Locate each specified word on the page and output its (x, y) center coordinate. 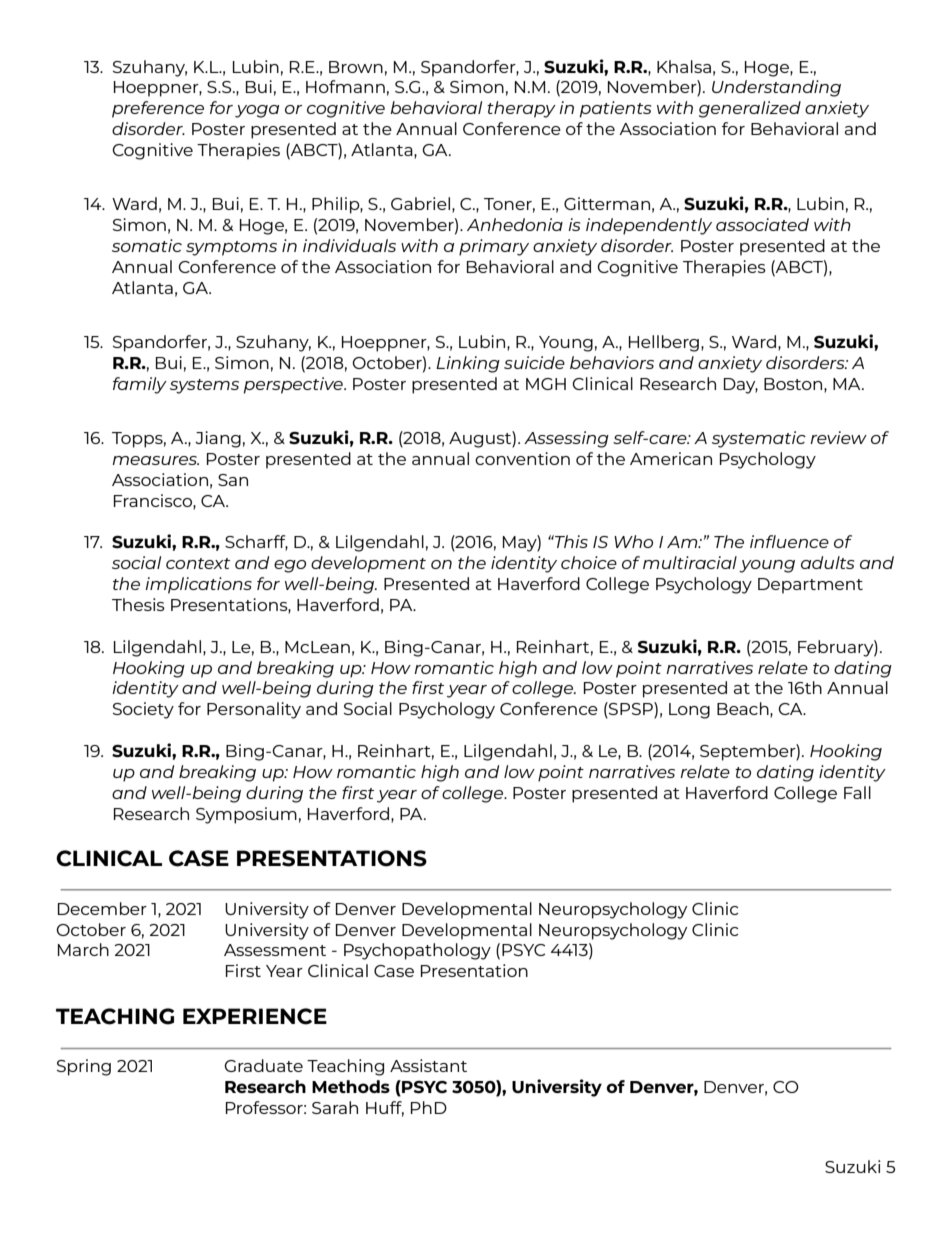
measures (155, 460)
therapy (521, 109)
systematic (759, 439)
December (102, 908)
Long (689, 711)
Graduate (263, 1065)
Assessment (275, 950)
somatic (147, 245)
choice (589, 562)
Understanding (776, 88)
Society (143, 710)
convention (522, 458)
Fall (857, 792)
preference (158, 109)
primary (494, 247)
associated (762, 224)
